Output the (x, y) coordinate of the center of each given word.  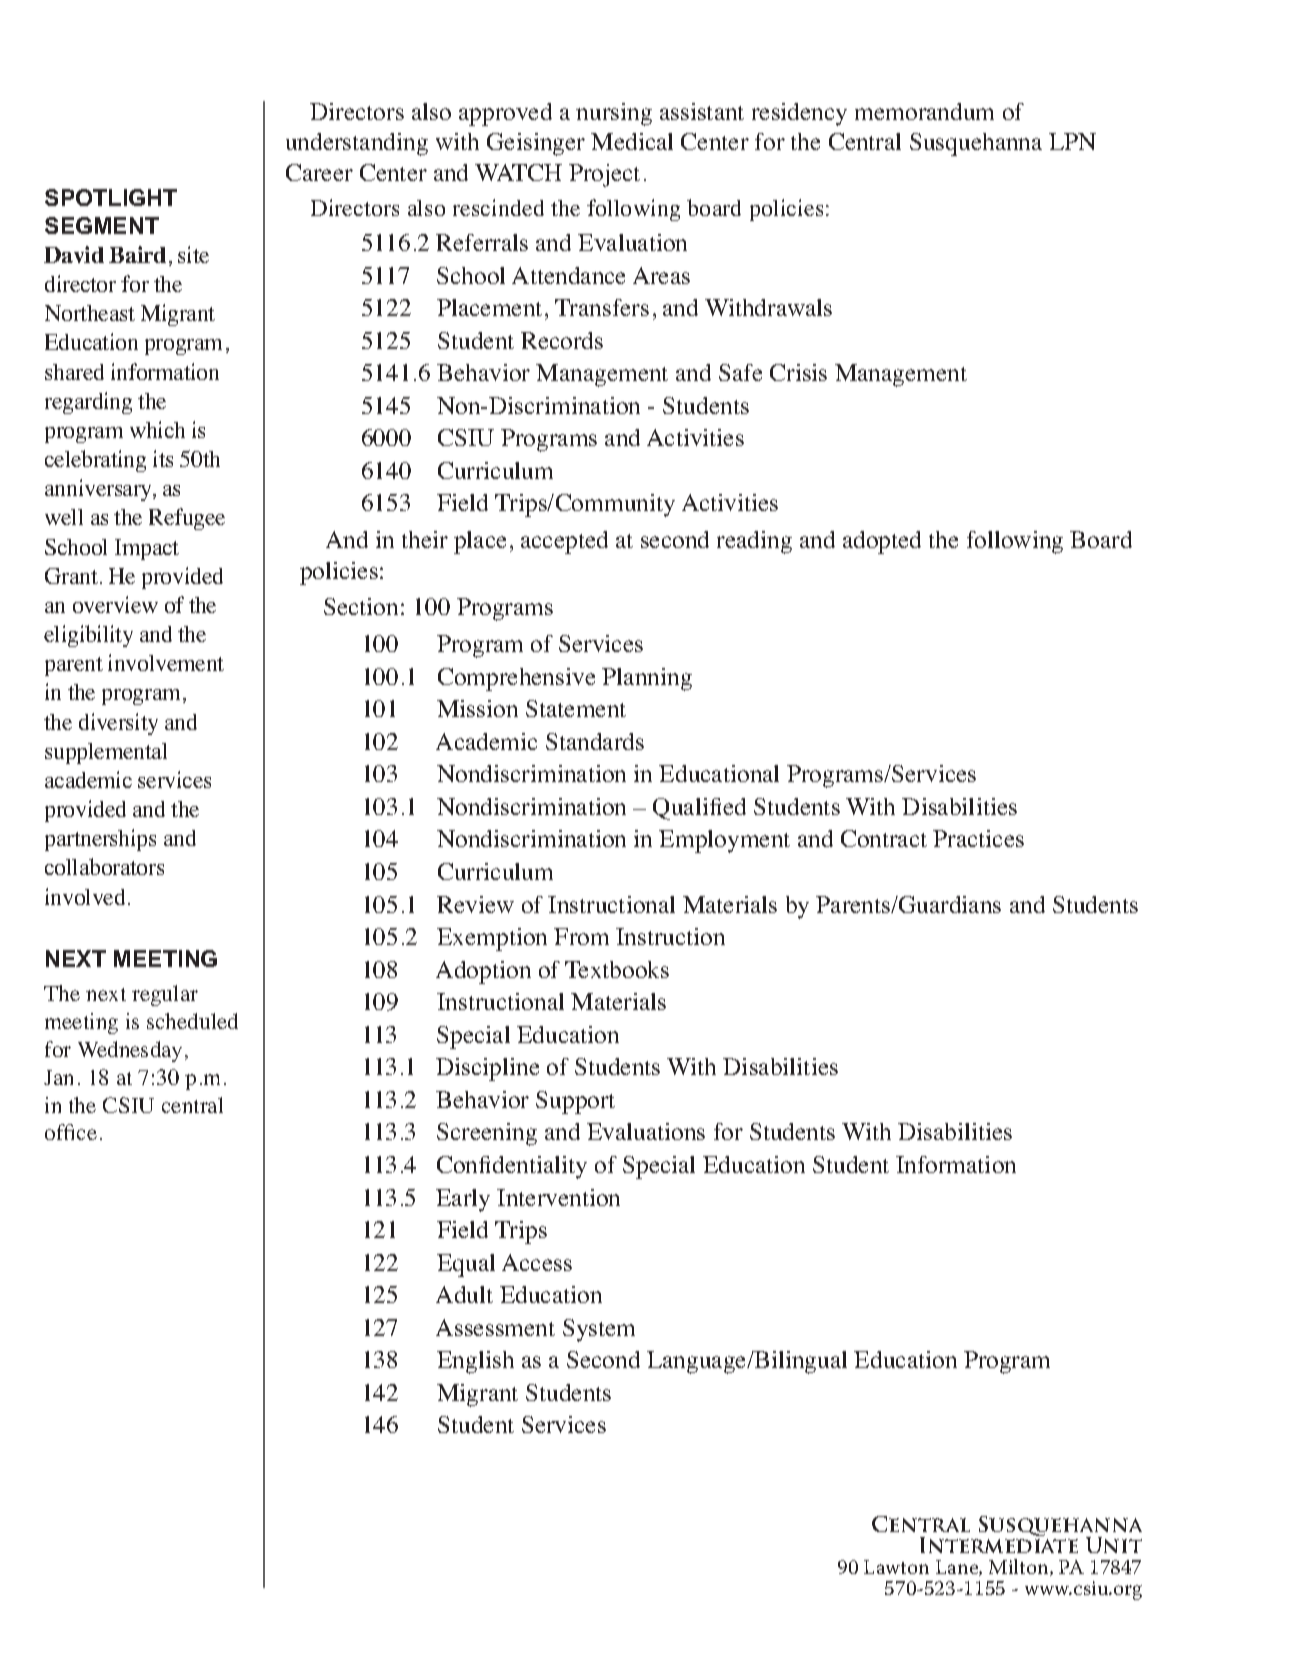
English (475, 1362)
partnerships (100, 840)
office (71, 1132)
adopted (882, 542)
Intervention (558, 1197)
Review (475, 904)
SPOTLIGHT (111, 197)
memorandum (924, 111)
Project (604, 175)
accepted (564, 542)
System (599, 1330)
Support (575, 1102)
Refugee (187, 519)
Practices (978, 838)
